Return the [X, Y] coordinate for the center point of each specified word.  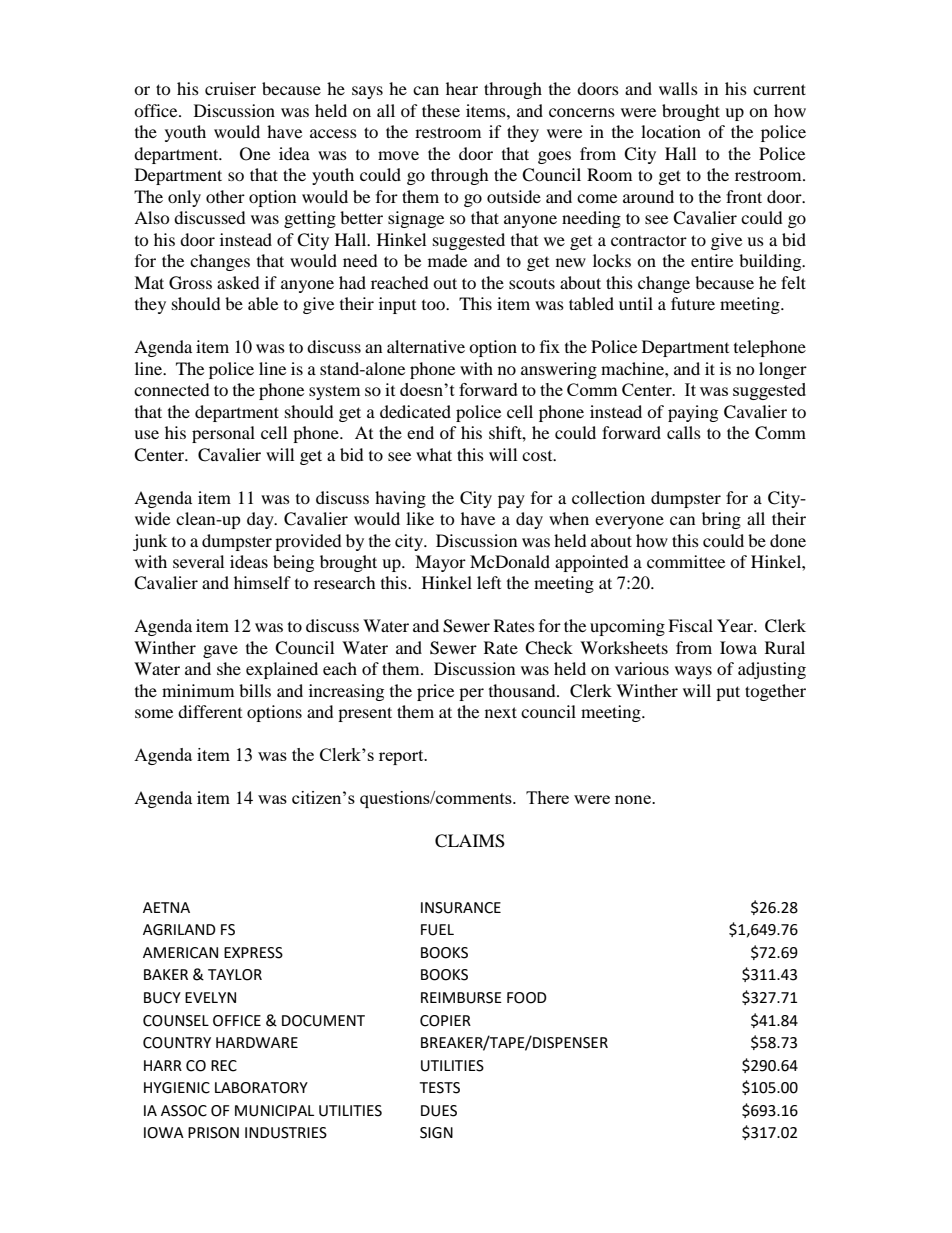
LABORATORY [261, 1088]
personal [223, 434]
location [671, 131]
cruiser [230, 88]
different [210, 711]
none [634, 799]
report [402, 757]
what [434, 454]
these [441, 110]
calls [684, 432]
